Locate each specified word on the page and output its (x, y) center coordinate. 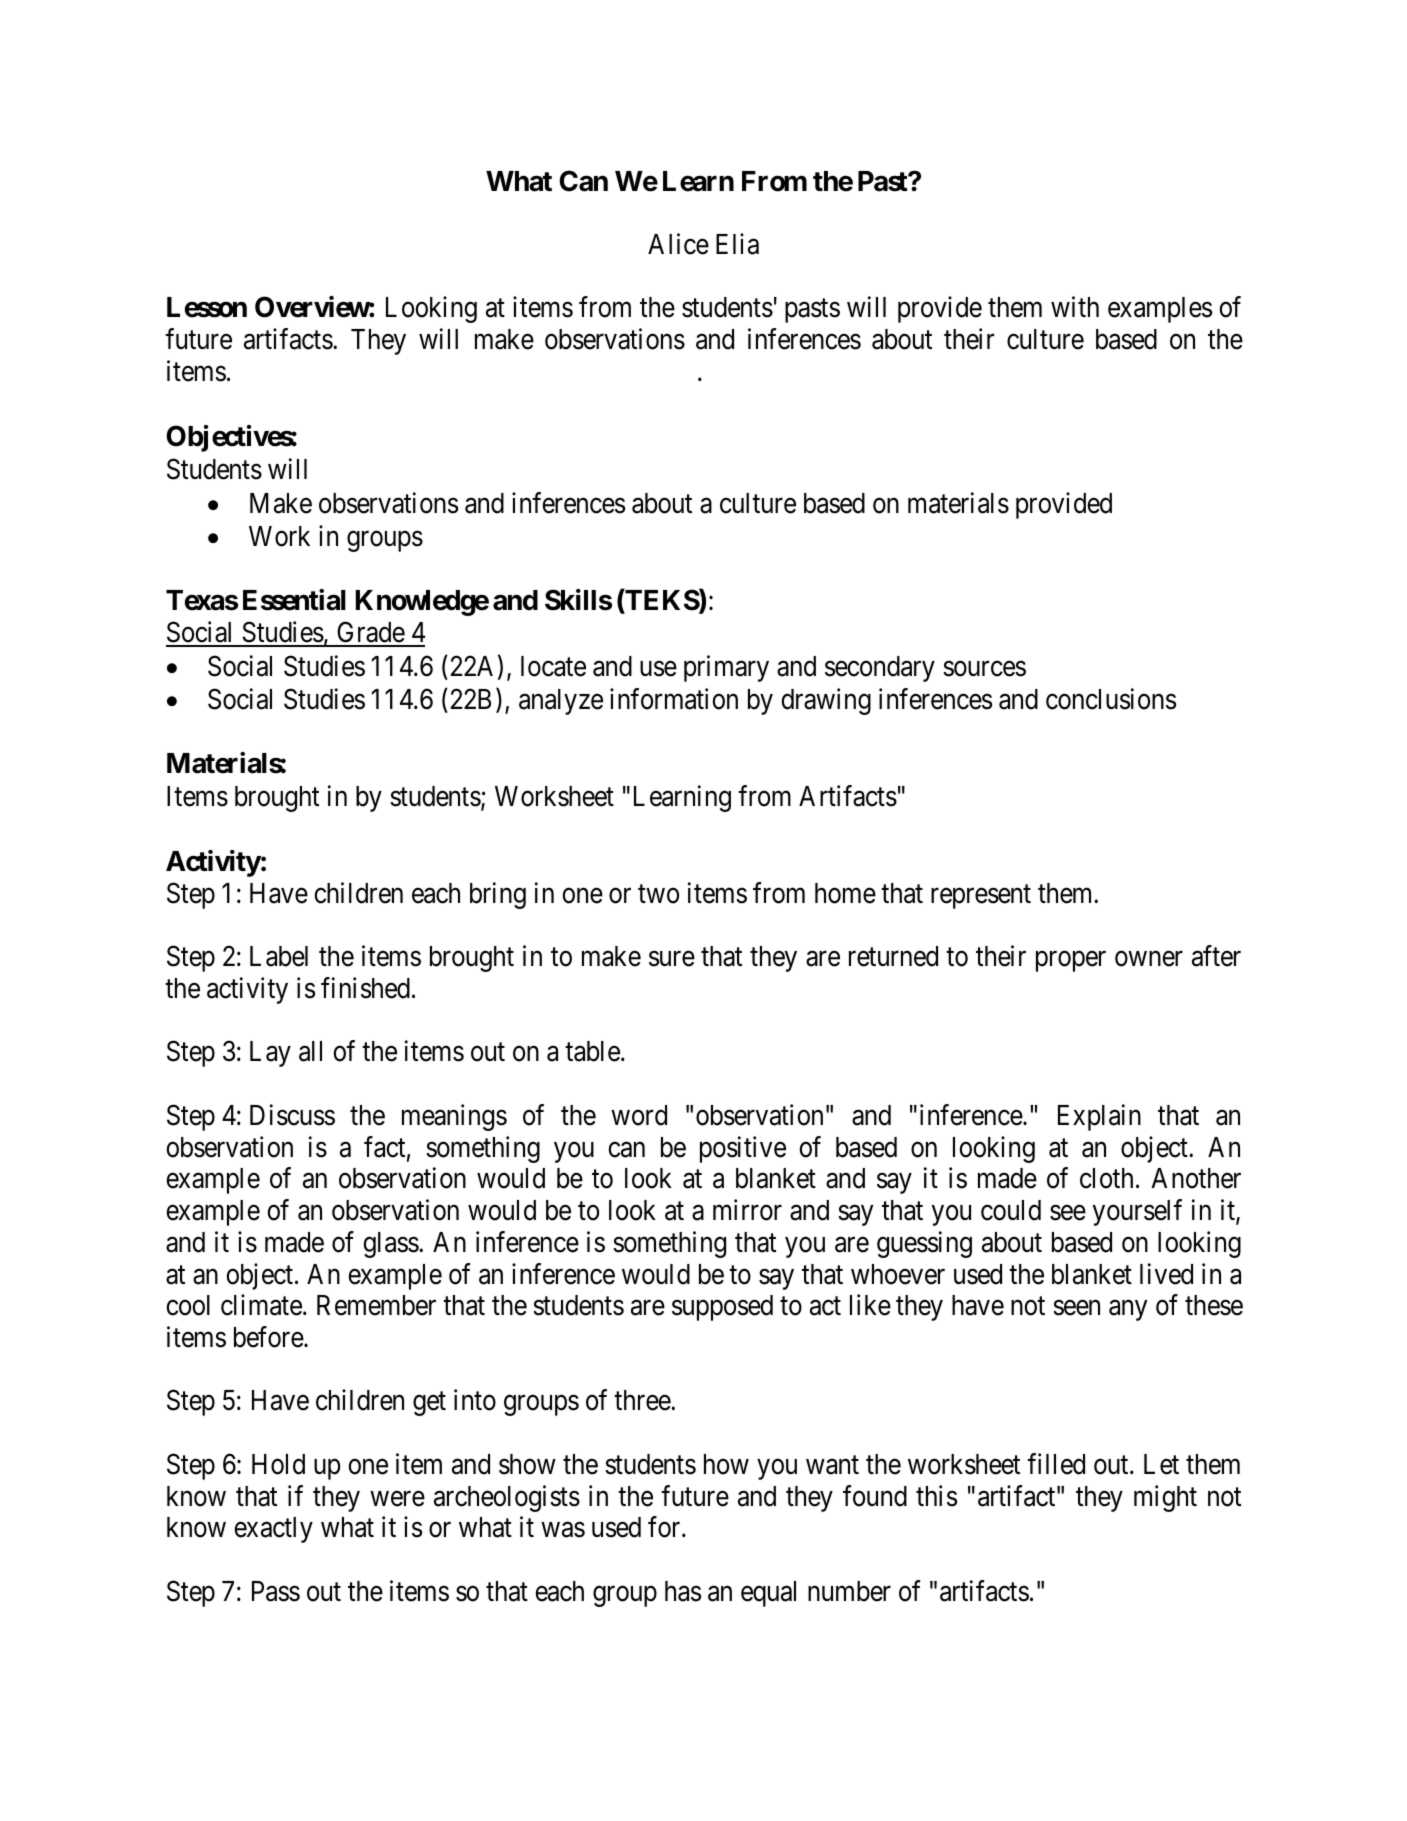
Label (279, 956)
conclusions (1111, 699)
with (1075, 307)
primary (726, 668)
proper (1071, 962)
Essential (294, 600)
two (658, 894)
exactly (273, 1530)
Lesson (207, 307)
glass (391, 1245)
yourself (1137, 1212)
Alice (678, 244)
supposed (722, 1308)
